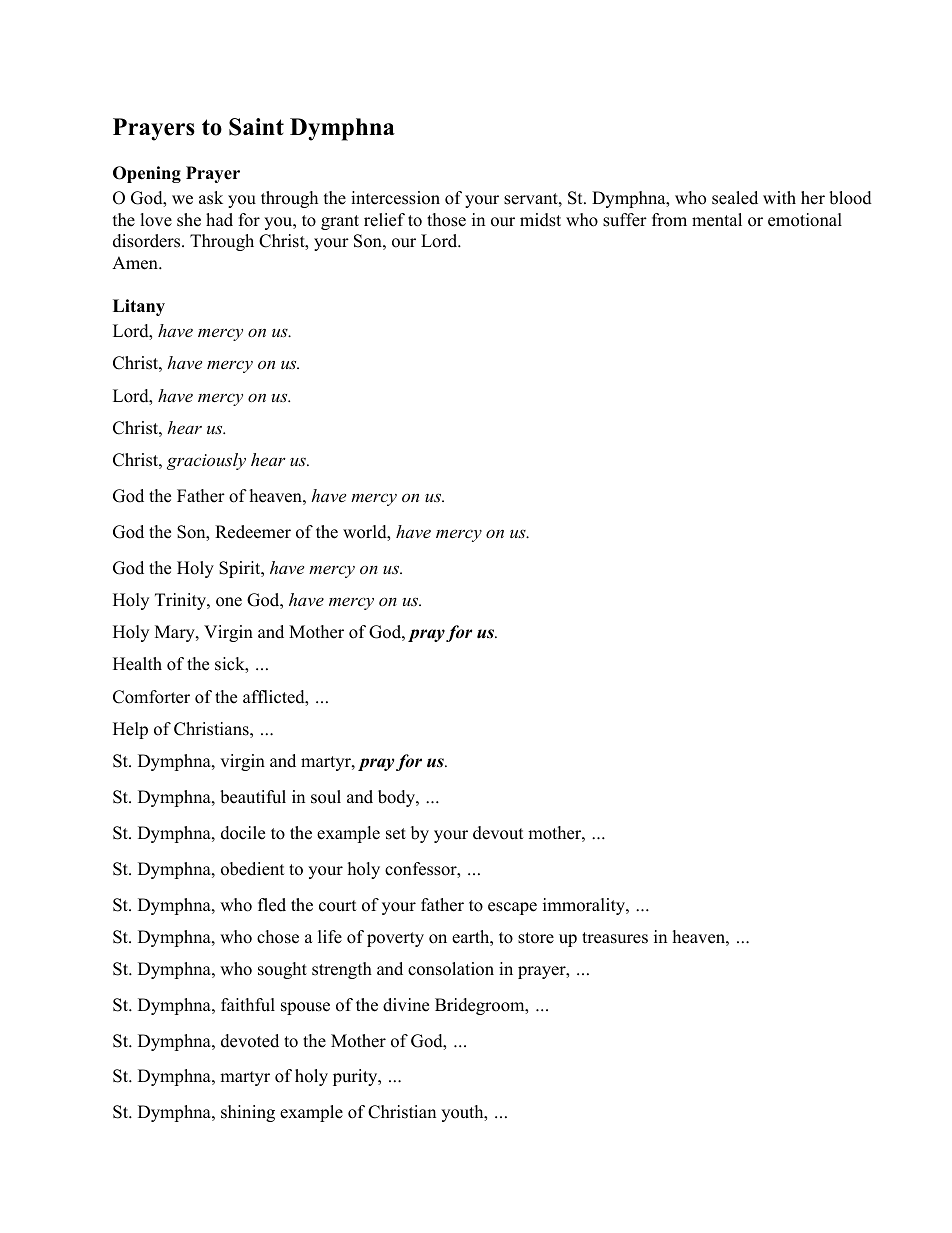 The width and height of the page is (952, 1233). Describe the element at coordinates (206, 461) in the page. I see `graciously` at that location.
